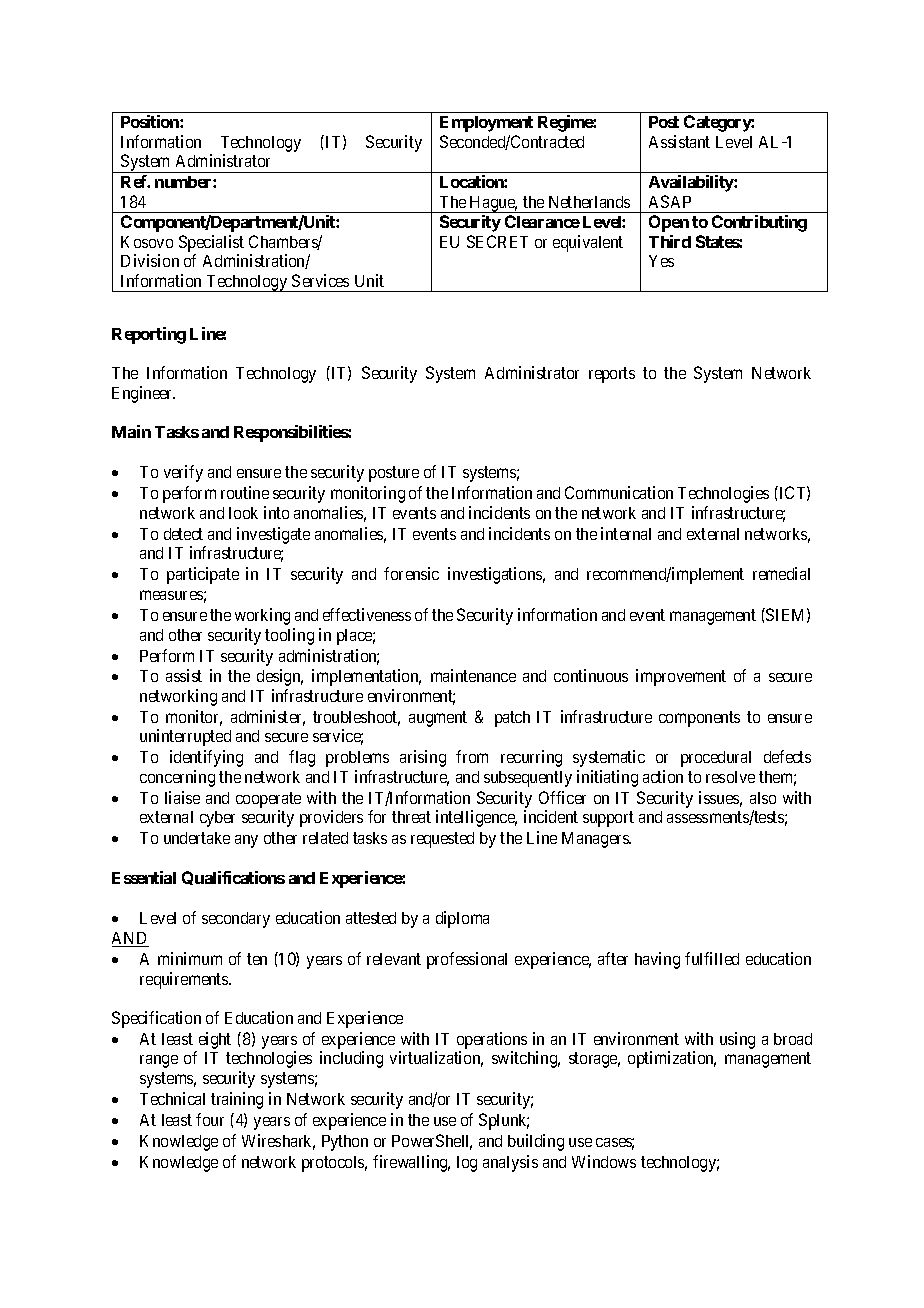 The image size is (924, 1308). Describe the element at coordinates (712, 958) in the screenshot. I see `fulfilled` at that location.
